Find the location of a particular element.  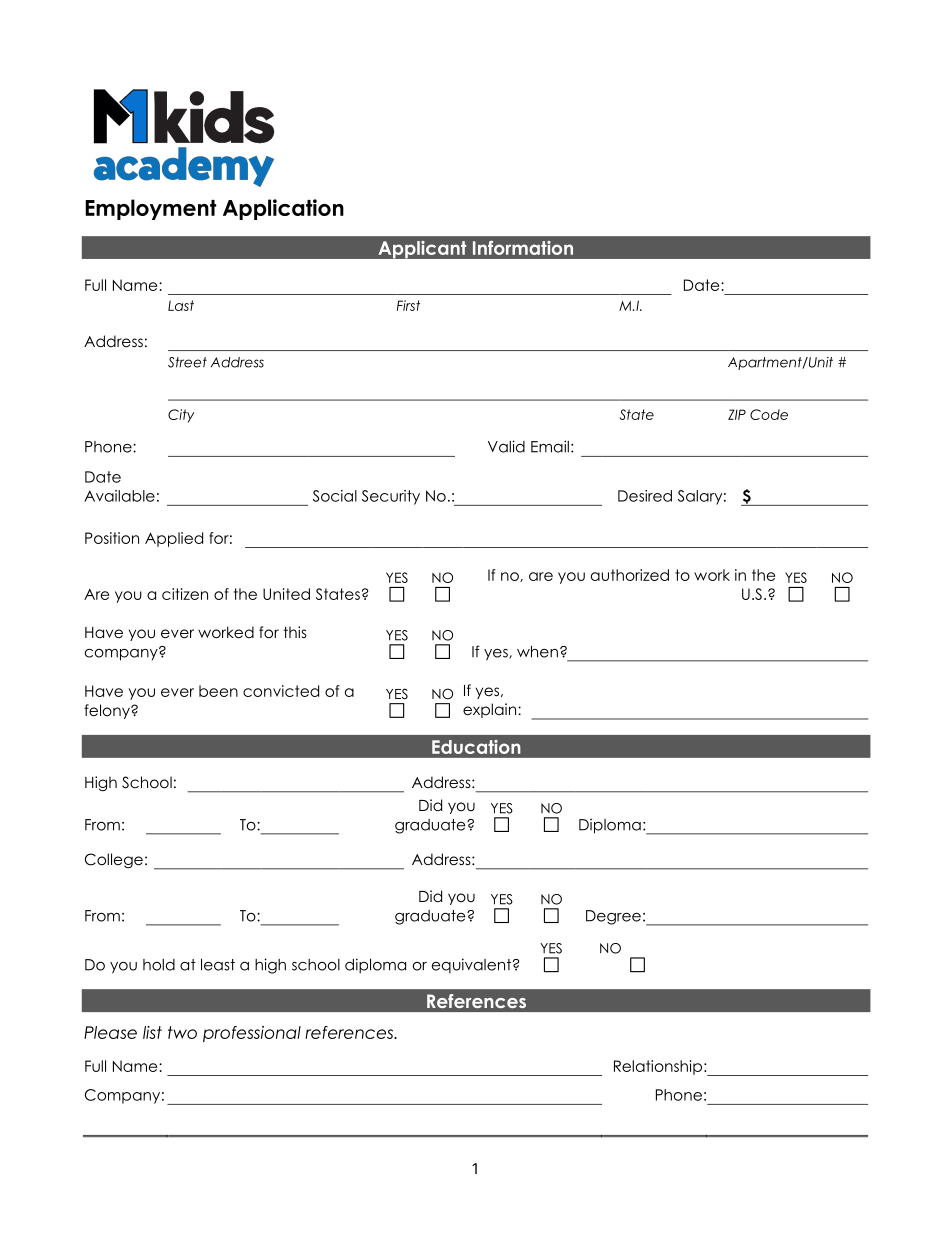

when is located at coordinates (537, 652).
